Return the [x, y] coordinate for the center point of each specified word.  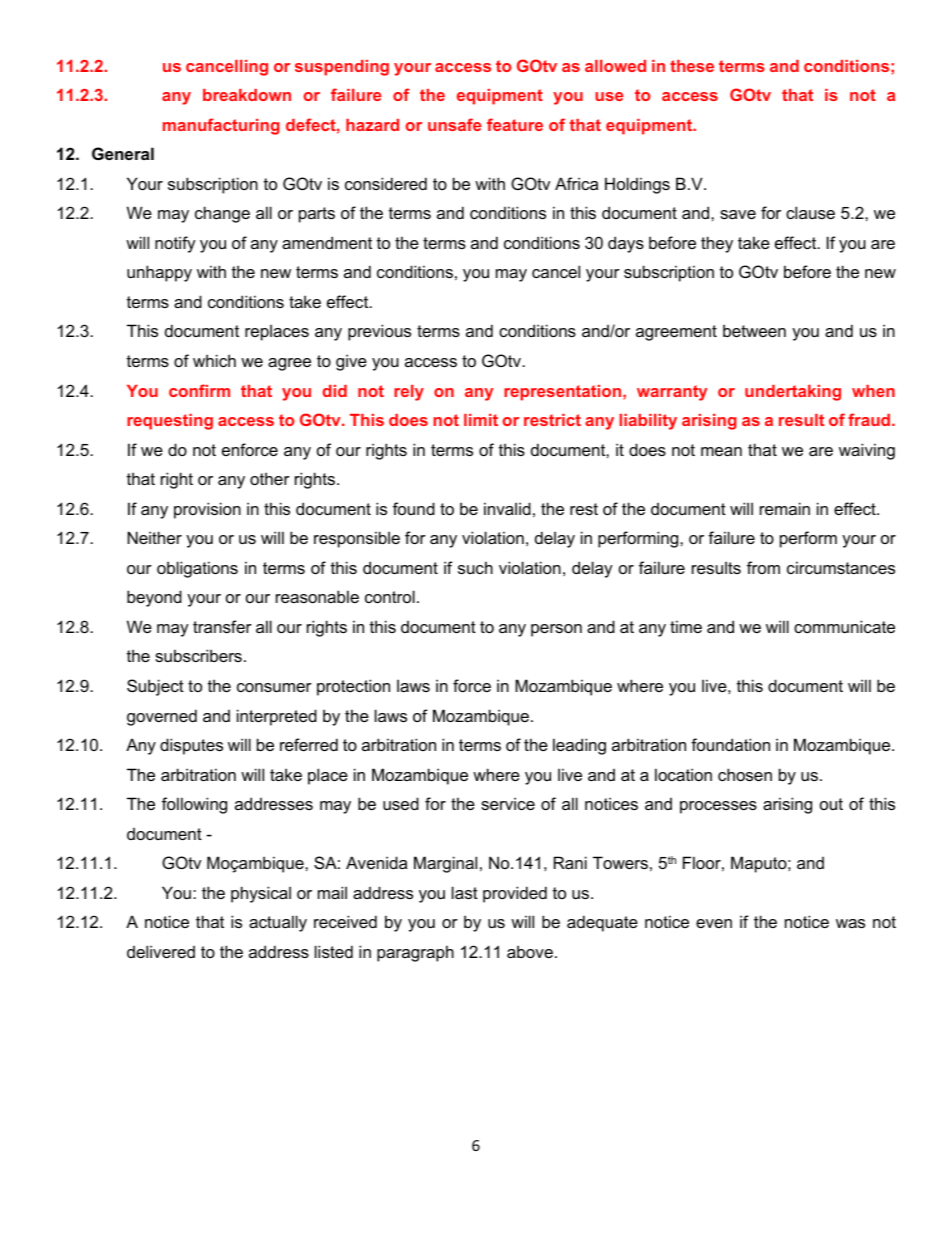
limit [481, 420]
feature [515, 124]
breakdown [247, 95]
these [692, 66]
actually [278, 923]
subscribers [198, 655]
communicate [844, 626]
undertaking [793, 393]
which [214, 360]
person [556, 630]
